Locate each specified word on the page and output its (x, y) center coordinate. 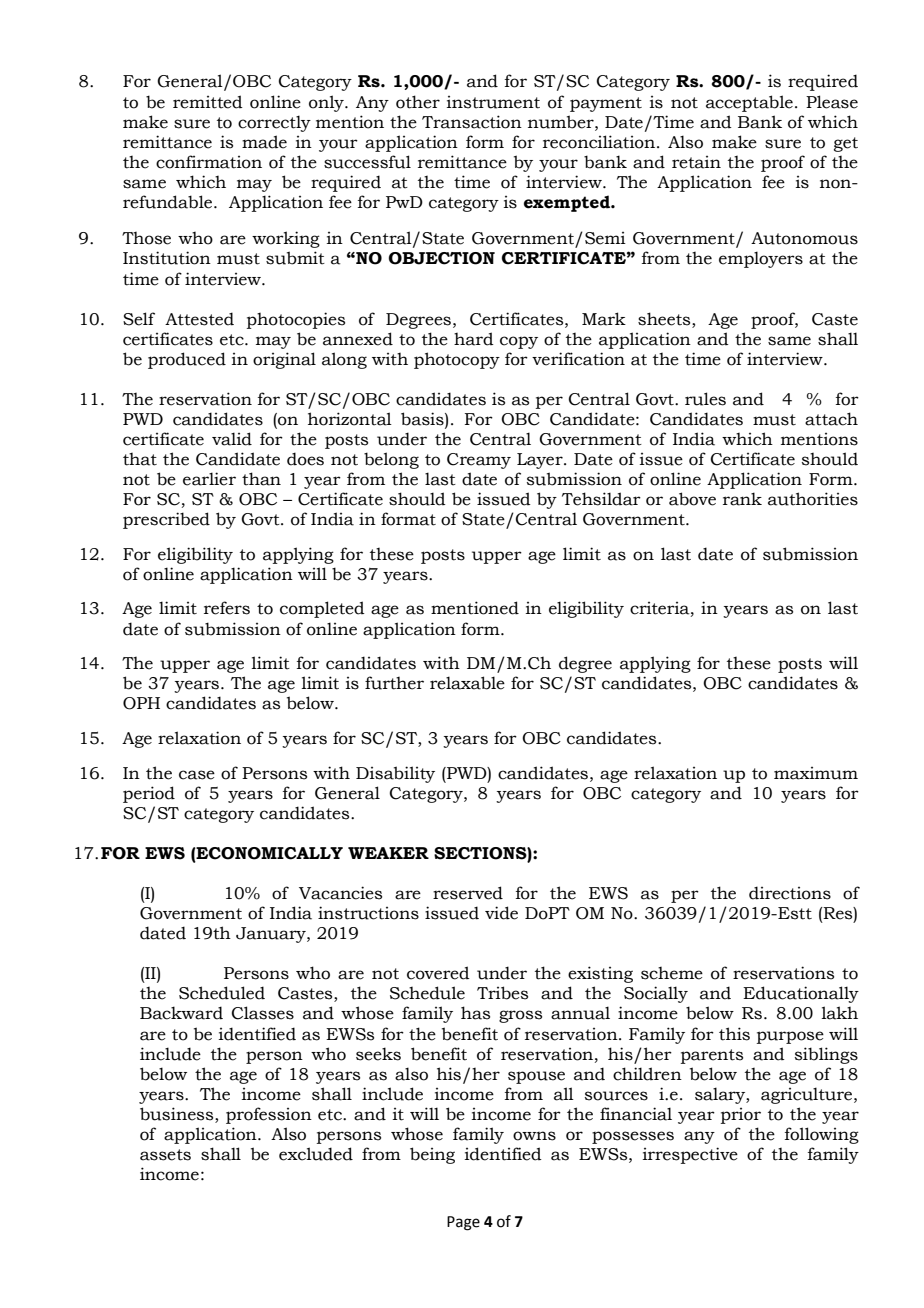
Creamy (479, 461)
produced (187, 360)
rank (742, 499)
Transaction (472, 122)
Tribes (502, 993)
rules (705, 399)
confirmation (209, 162)
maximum (816, 773)
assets (165, 1155)
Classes (263, 1013)
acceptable (749, 103)
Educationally (801, 994)
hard (474, 339)
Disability (395, 774)
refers (227, 608)
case (197, 775)
